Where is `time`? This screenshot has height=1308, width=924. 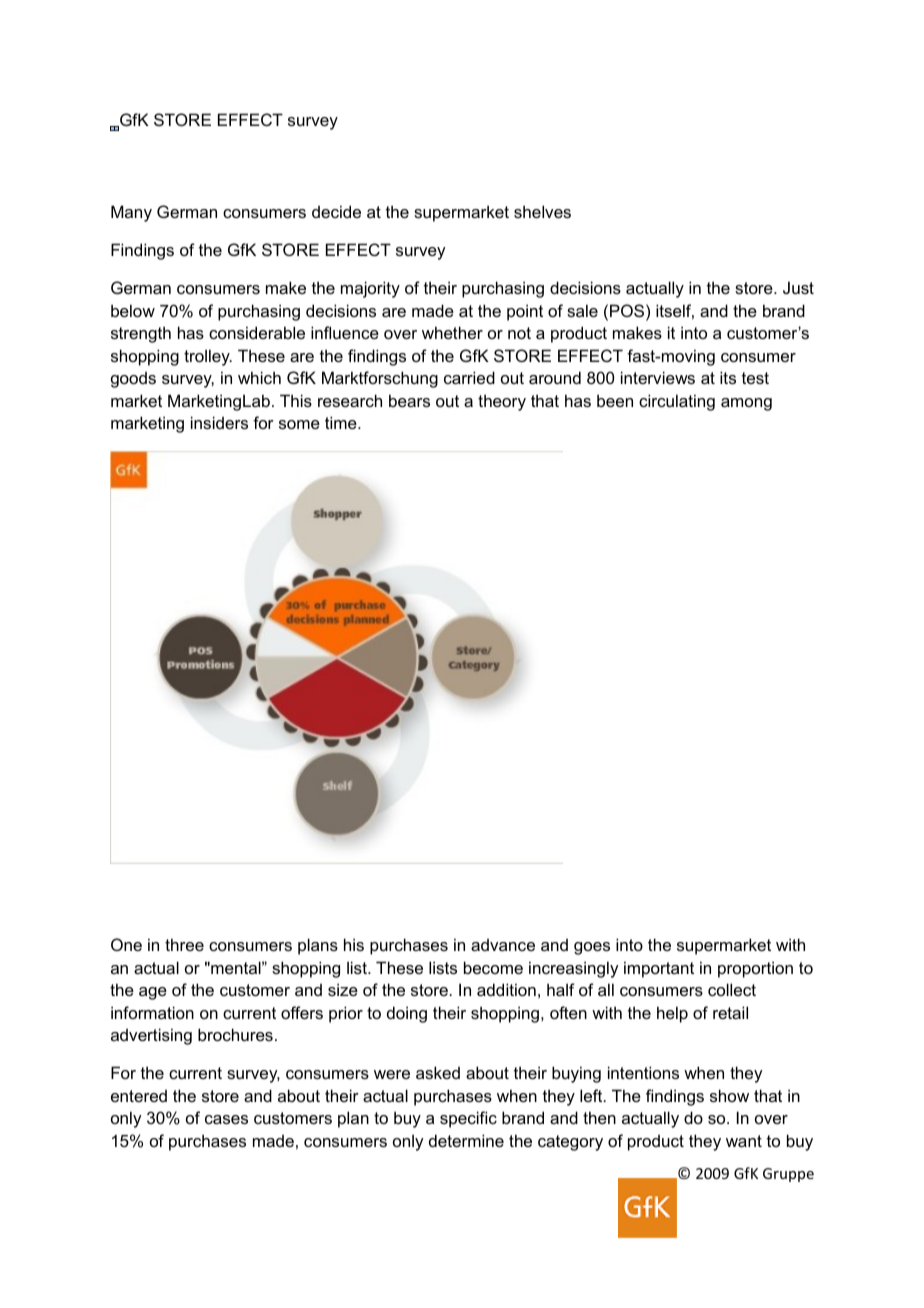 time is located at coordinates (342, 422).
